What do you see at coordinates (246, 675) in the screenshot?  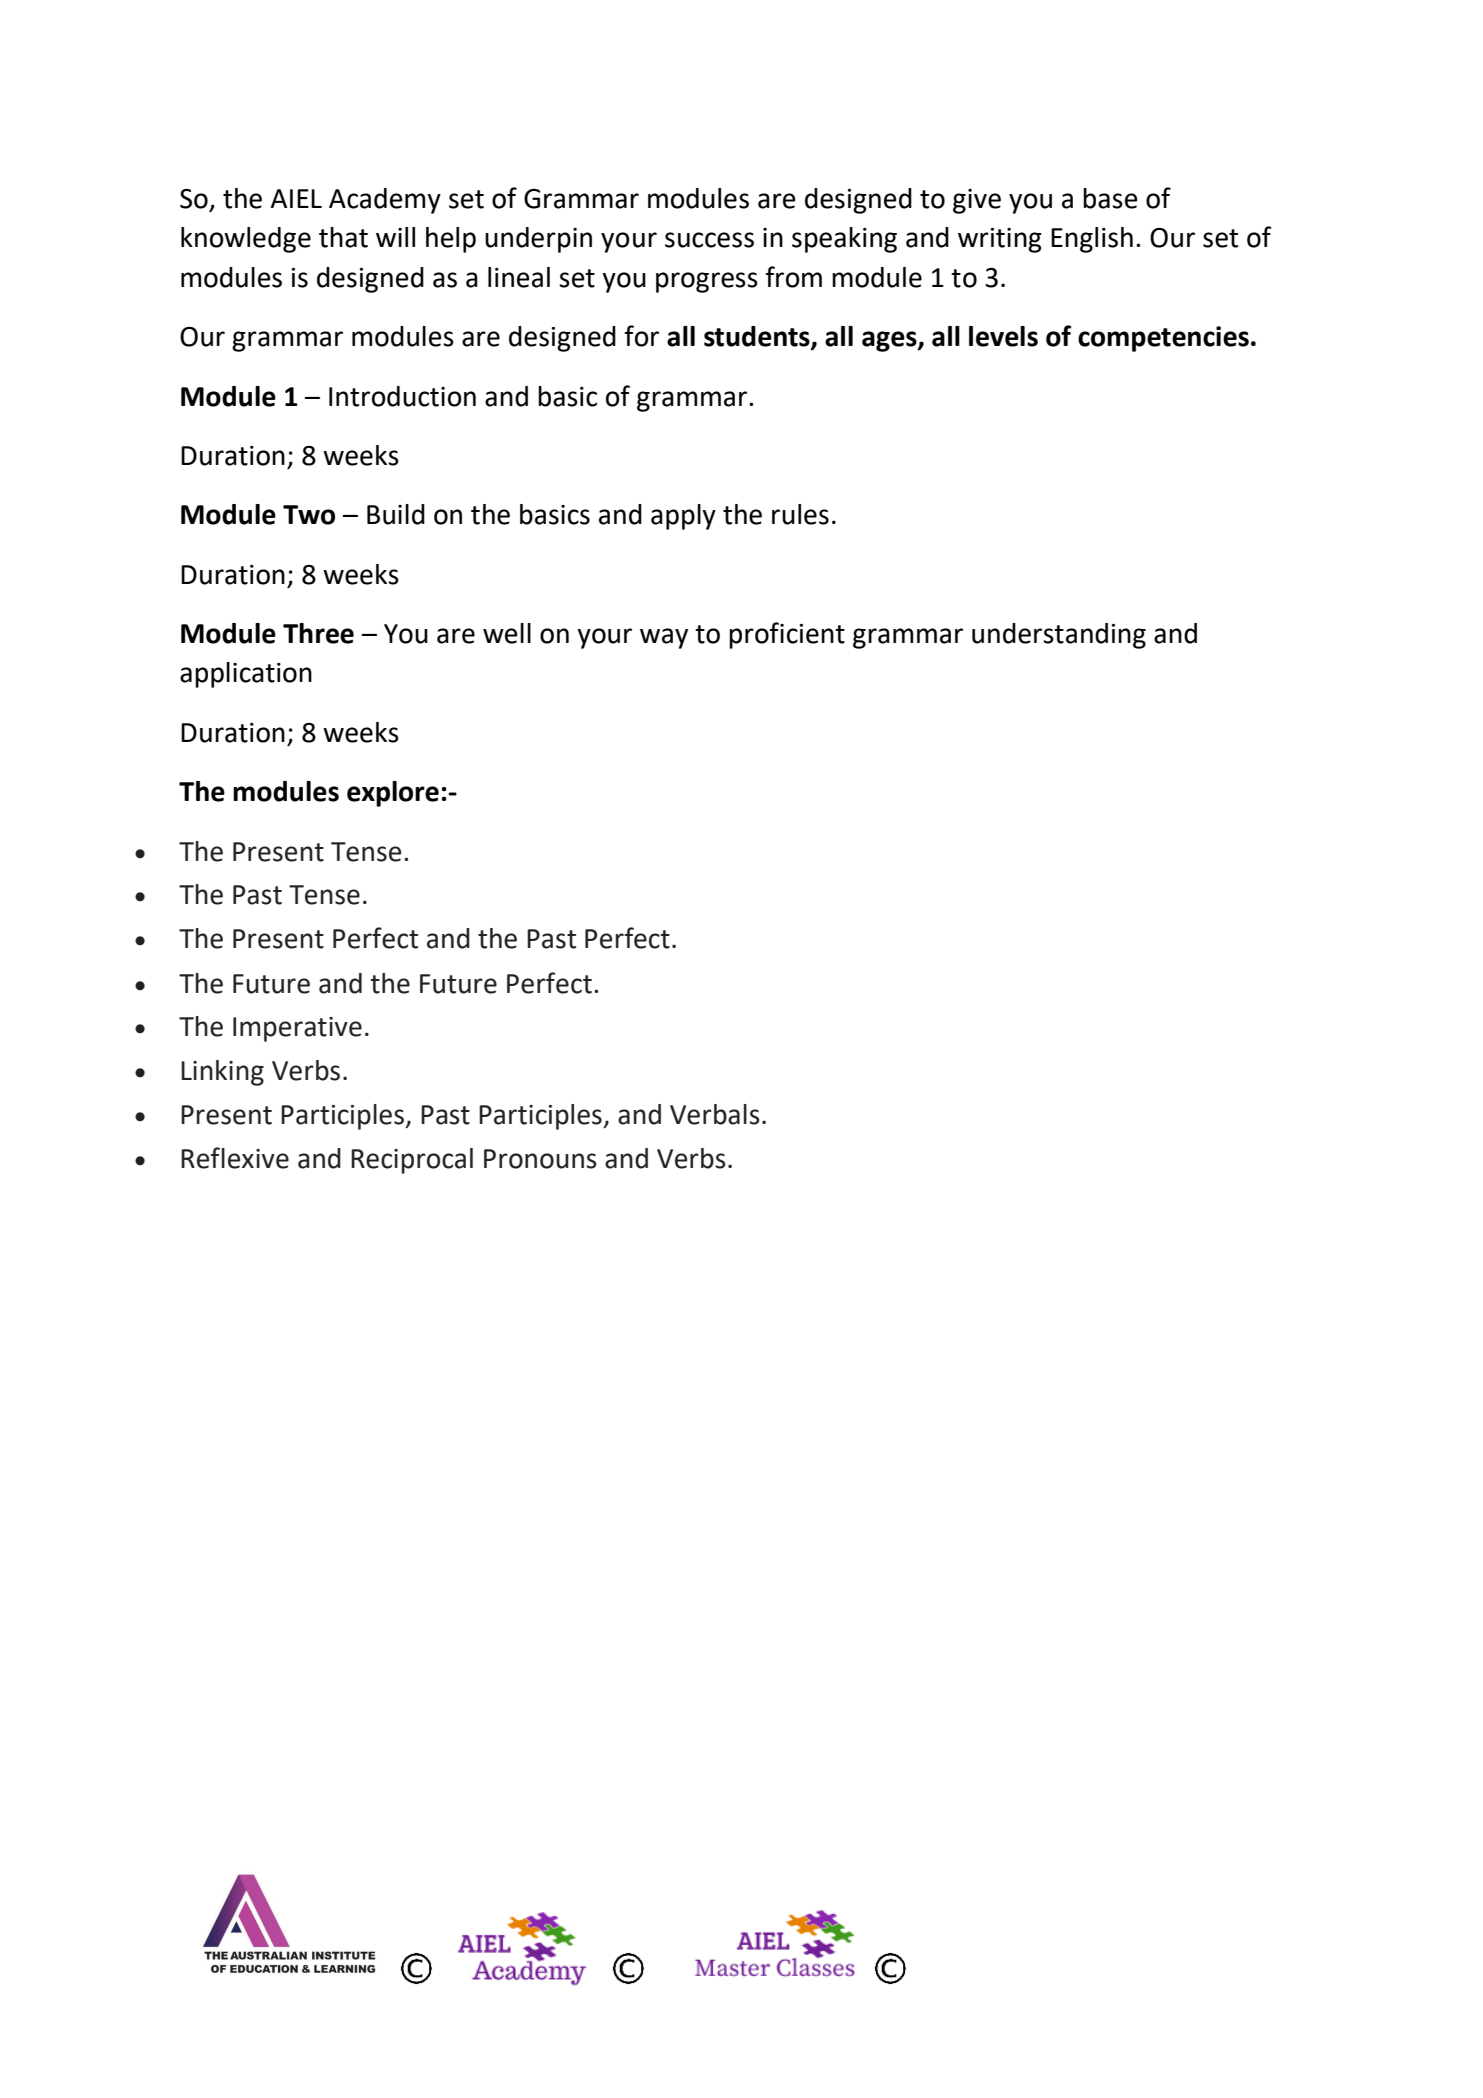 I see `application` at bounding box center [246, 675].
